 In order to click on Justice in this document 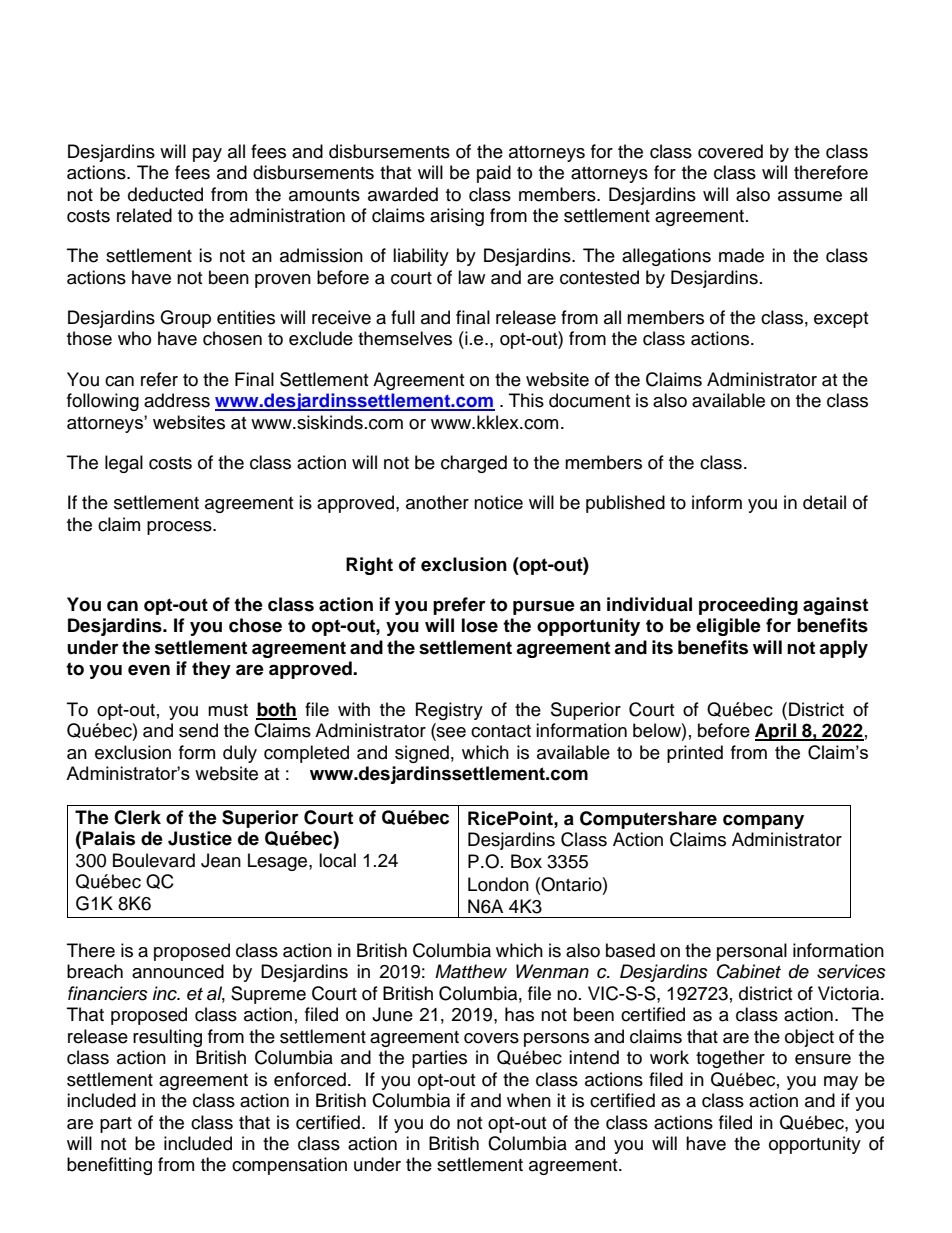, I will do `click(200, 838)`.
